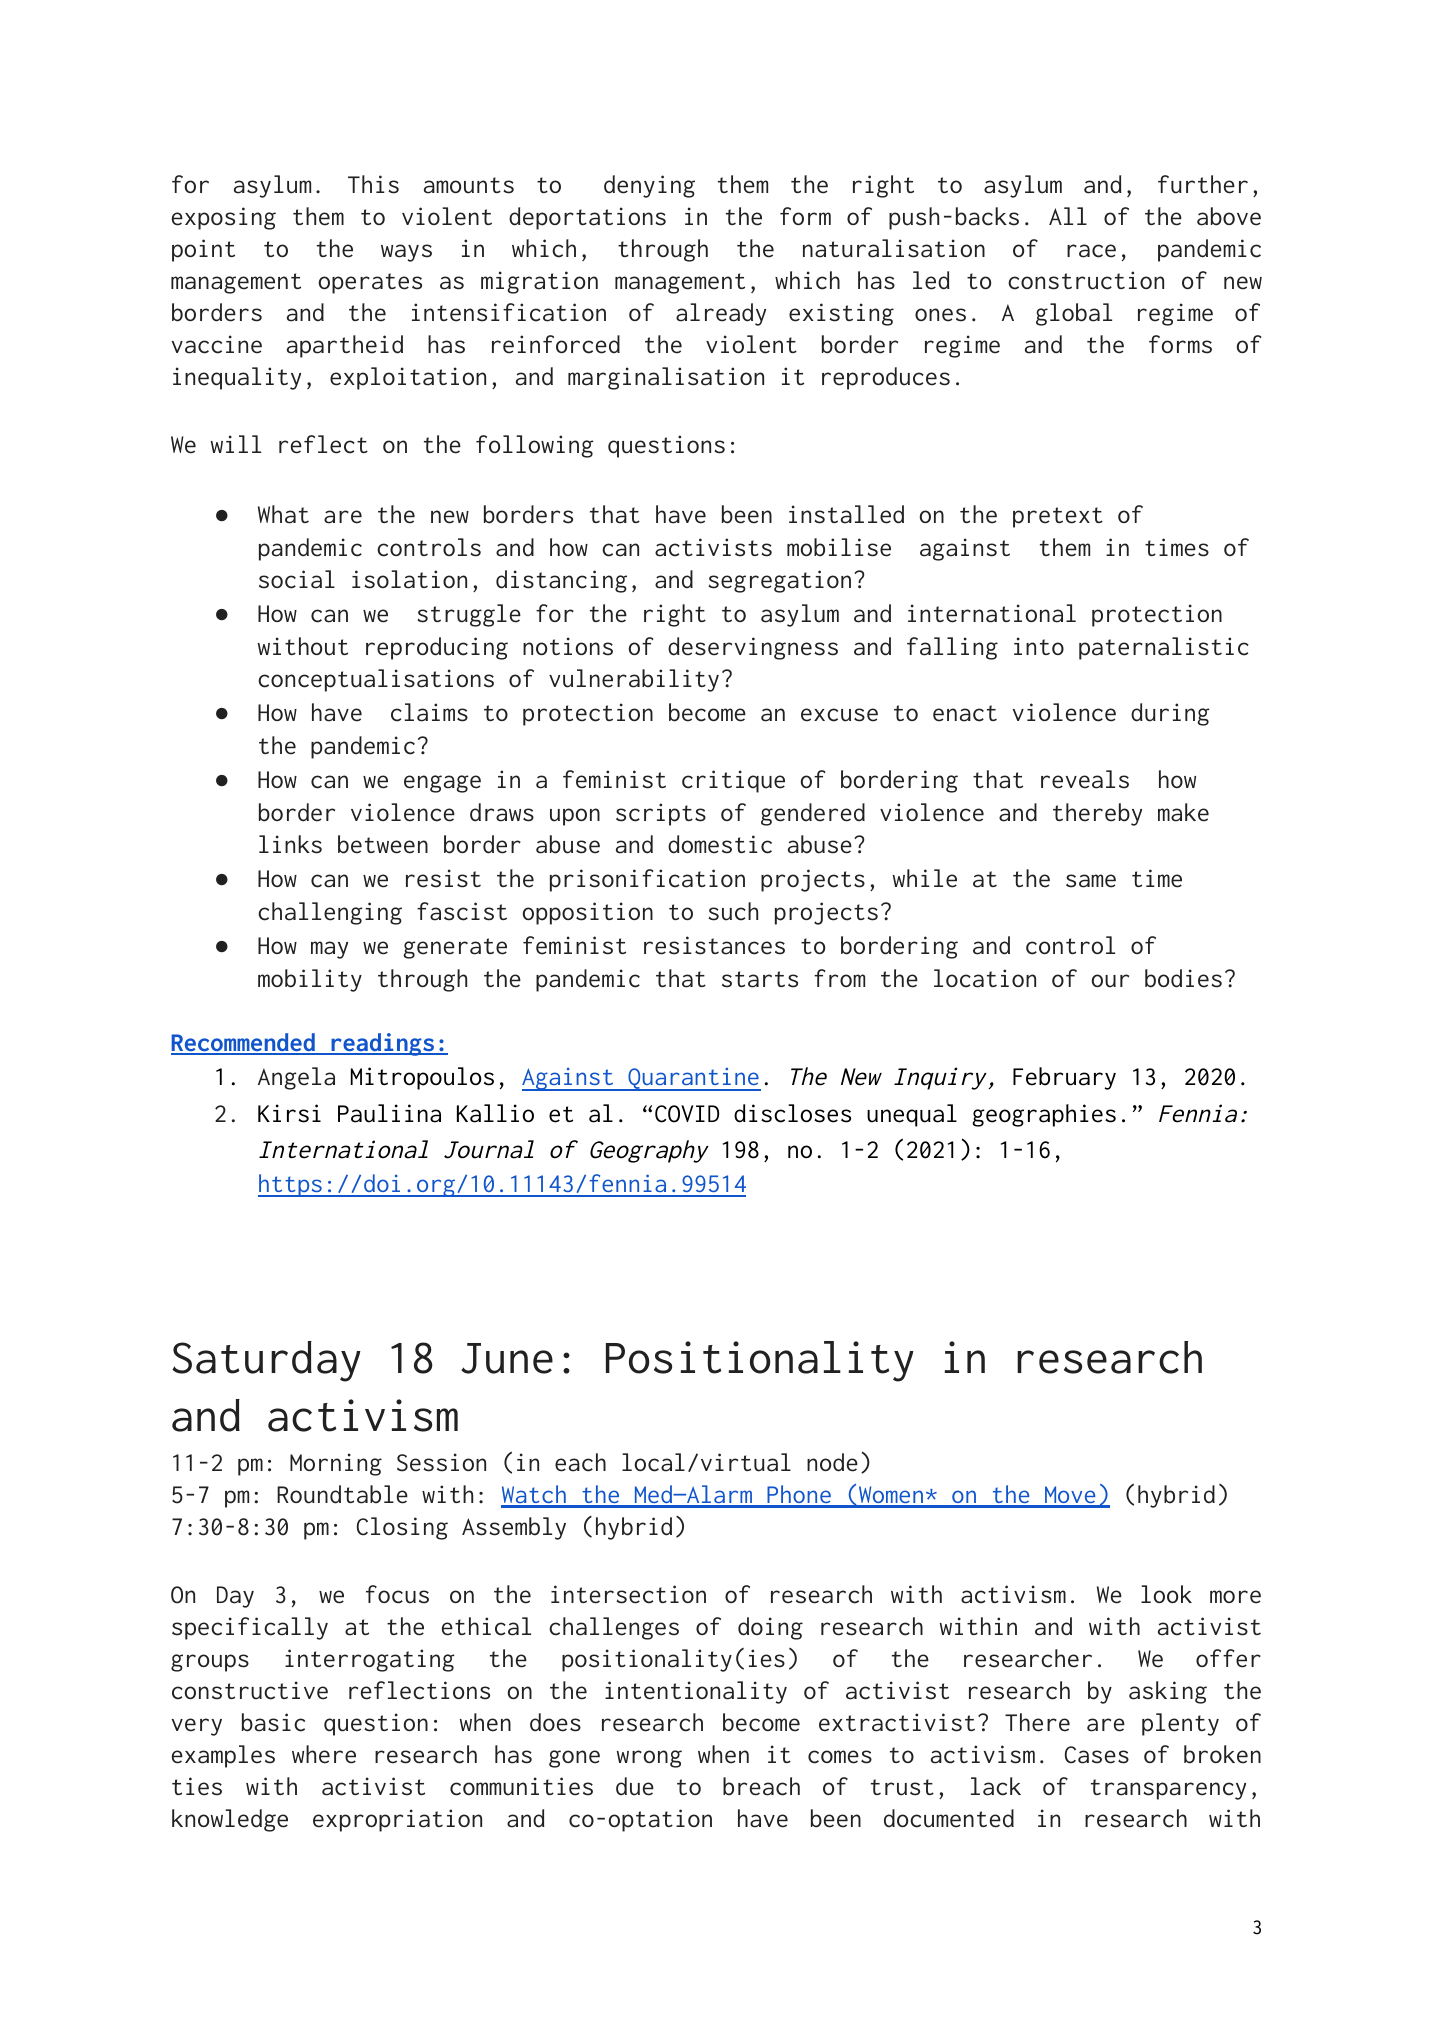 The width and height of the screenshot is (1435, 2028). Describe the element at coordinates (1091, 251) in the screenshot. I see `race` at that location.
